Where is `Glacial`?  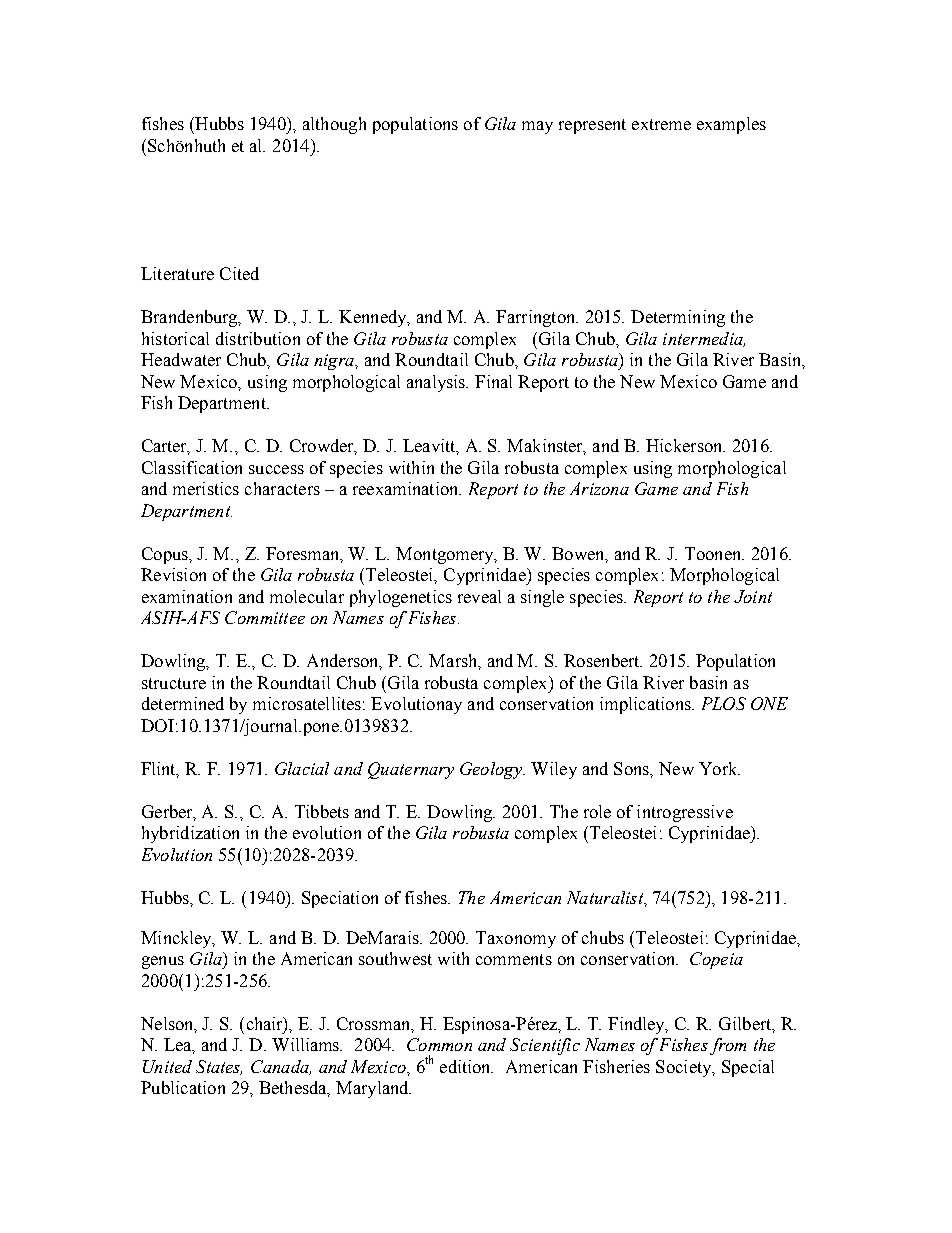 Glacial is located at coordinates (302, 768).
